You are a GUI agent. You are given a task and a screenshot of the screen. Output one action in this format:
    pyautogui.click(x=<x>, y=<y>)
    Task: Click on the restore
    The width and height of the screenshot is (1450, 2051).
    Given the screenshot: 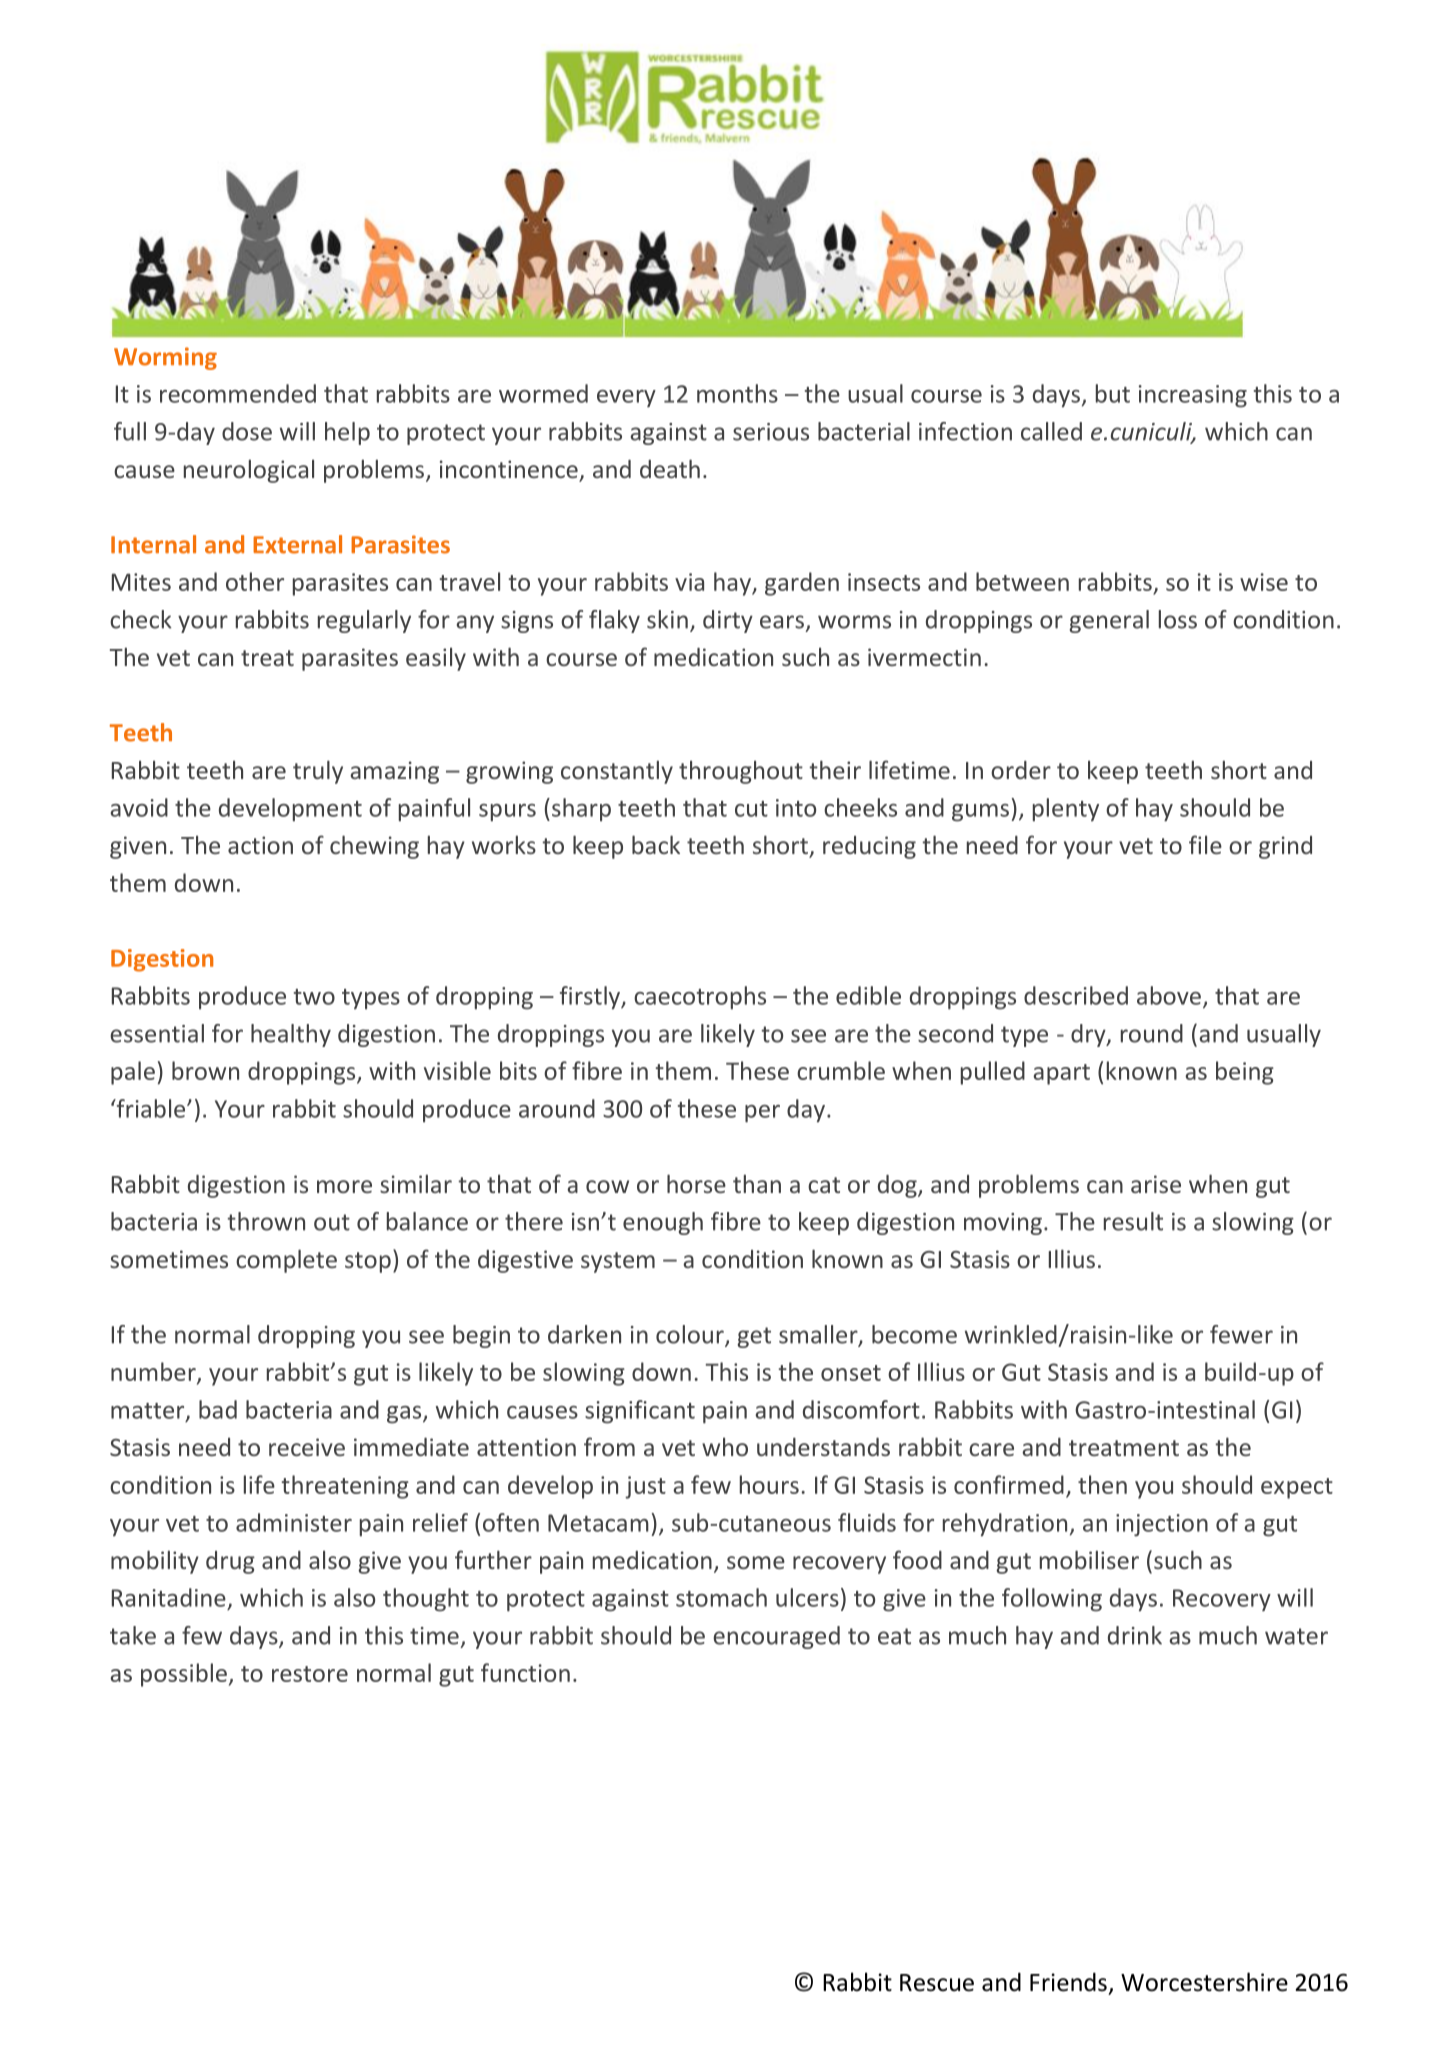 What is the action you would take?
    pyautogui.click(x=310, y=1674)
